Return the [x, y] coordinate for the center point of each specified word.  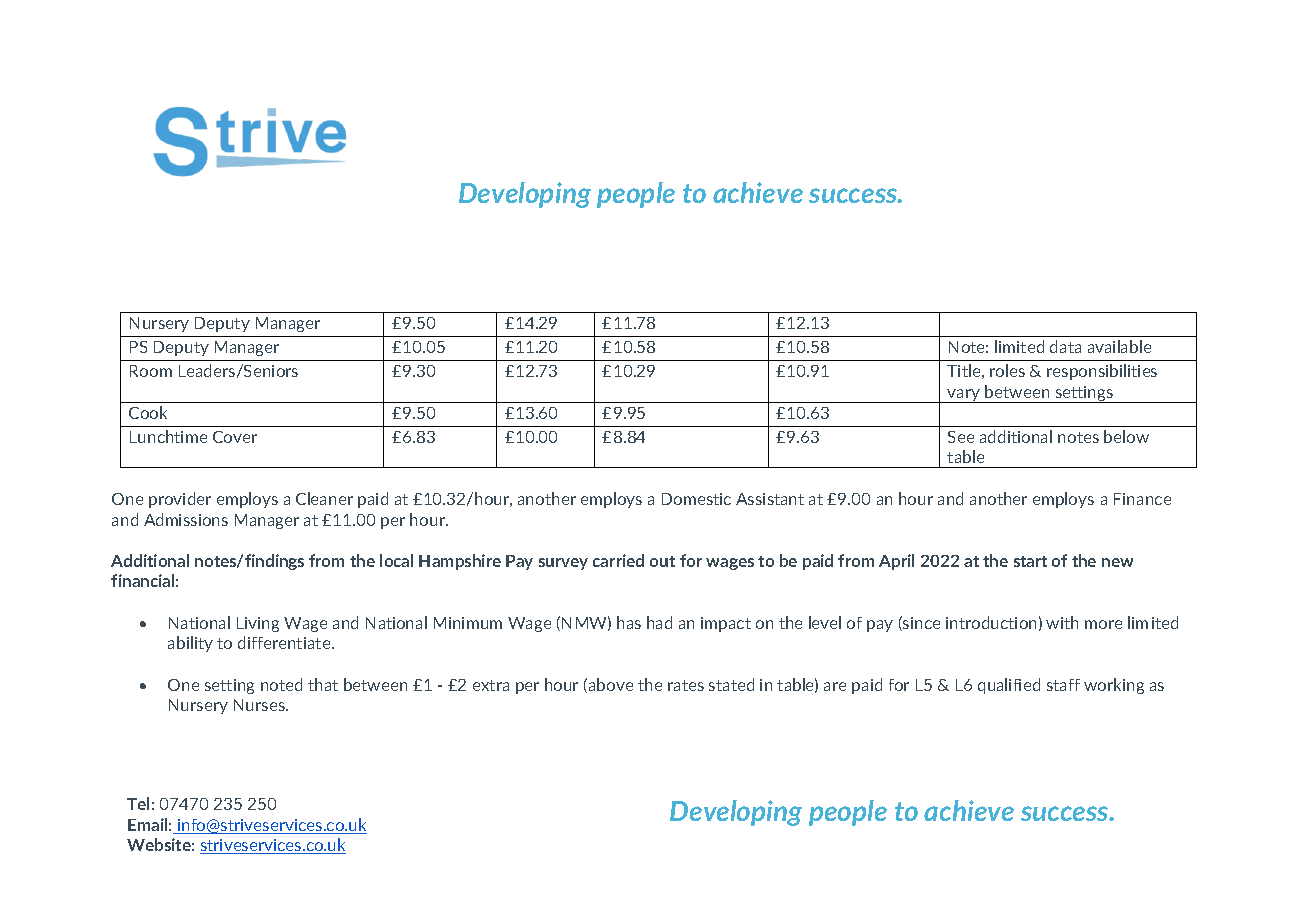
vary [964, 396]
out [662, 561]
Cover [235, 437]
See [961, 437]
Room [151, 371]
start [1030, 561]
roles [1007, 370]
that [323, 684]
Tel [138, 803]
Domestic [696, 499]
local [396, 560]
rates [686, 685]
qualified [1009, 686]
